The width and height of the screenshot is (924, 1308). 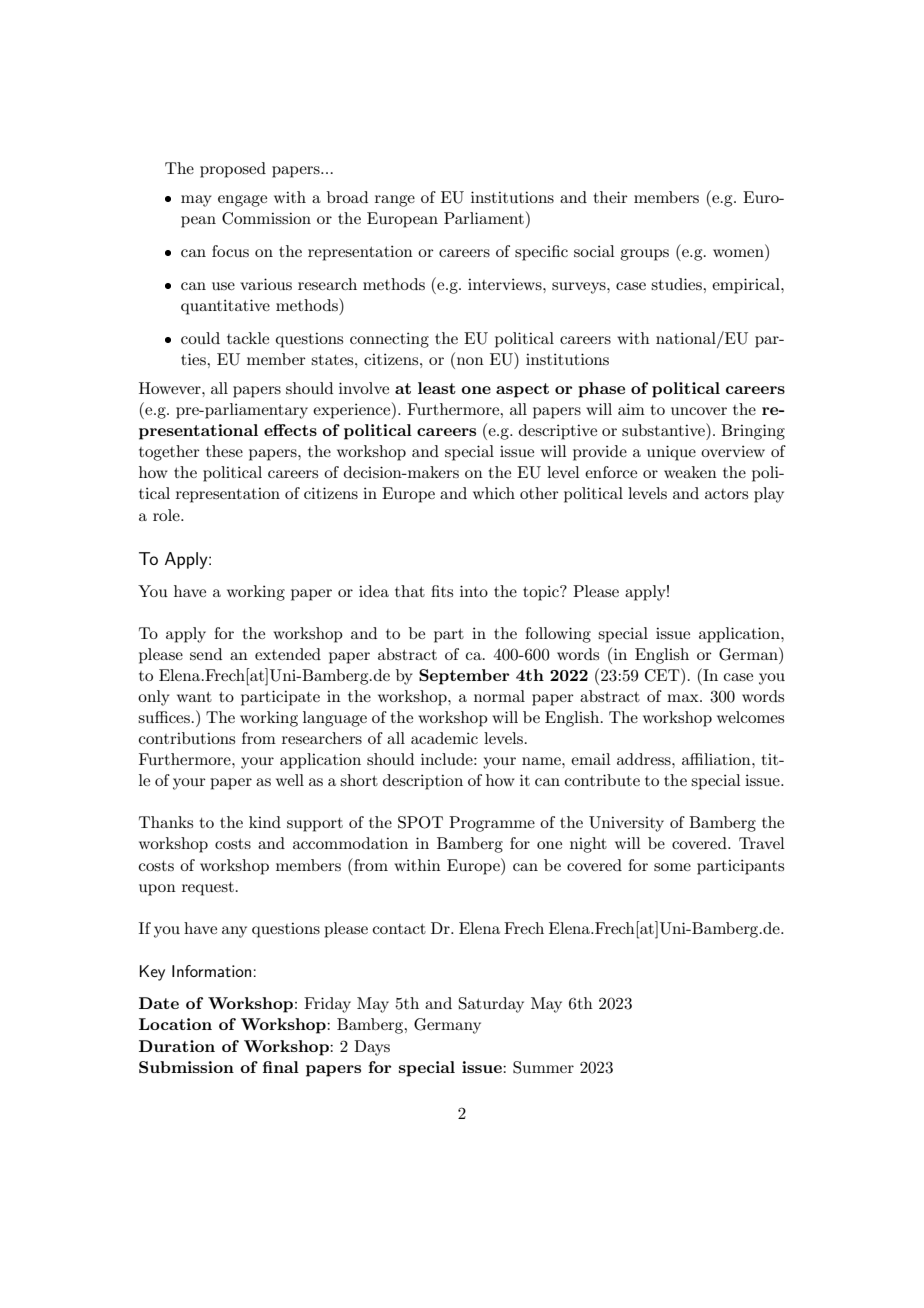 What do you see at coordinates (543, 1067) in the screenshot?
I see `Summer` at bounding box center [543, 1067].
